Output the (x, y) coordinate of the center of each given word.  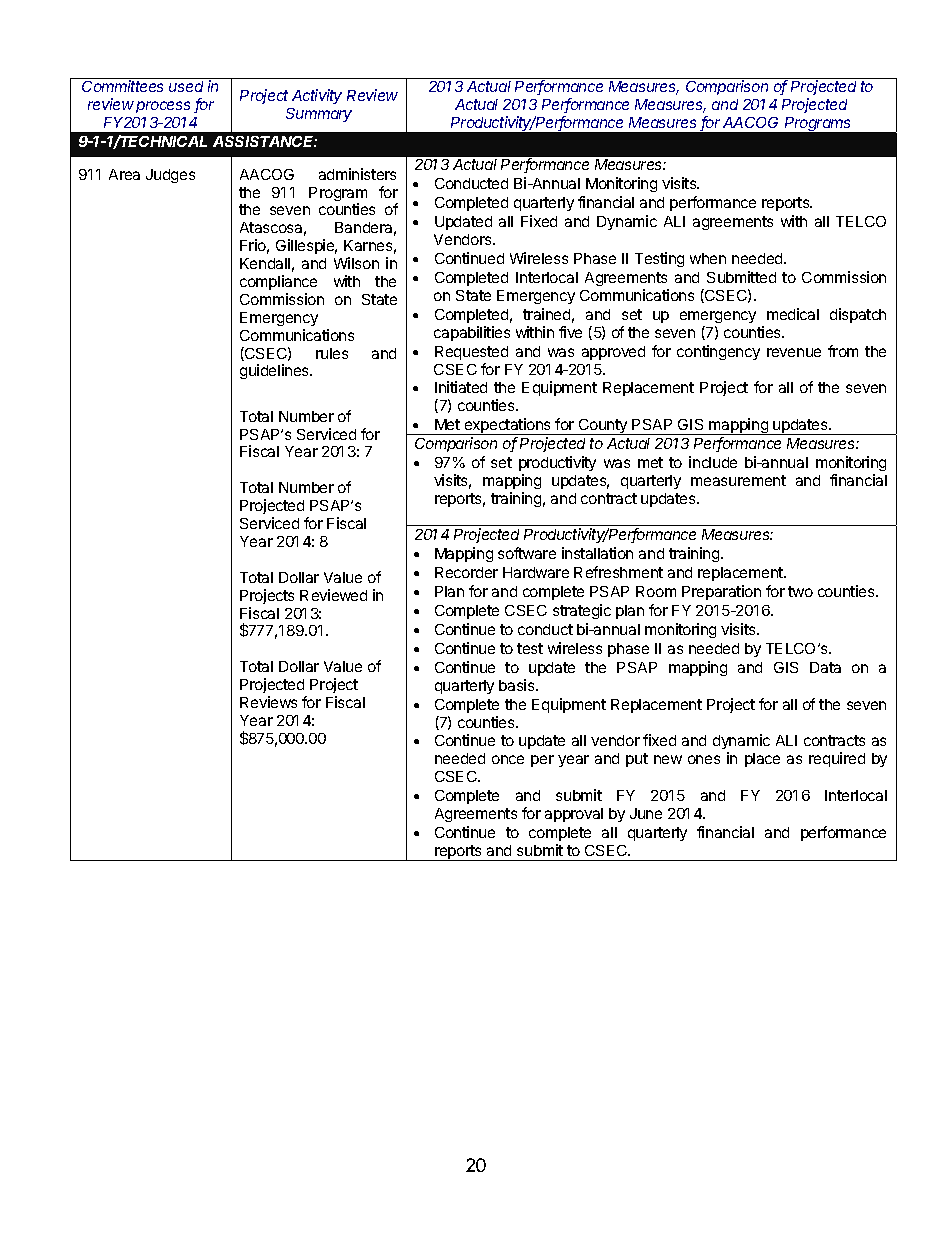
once (508, 759)
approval (574, 815)
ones (704, 759)
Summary (319, 115)
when (708, 258)
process (163, 107)
